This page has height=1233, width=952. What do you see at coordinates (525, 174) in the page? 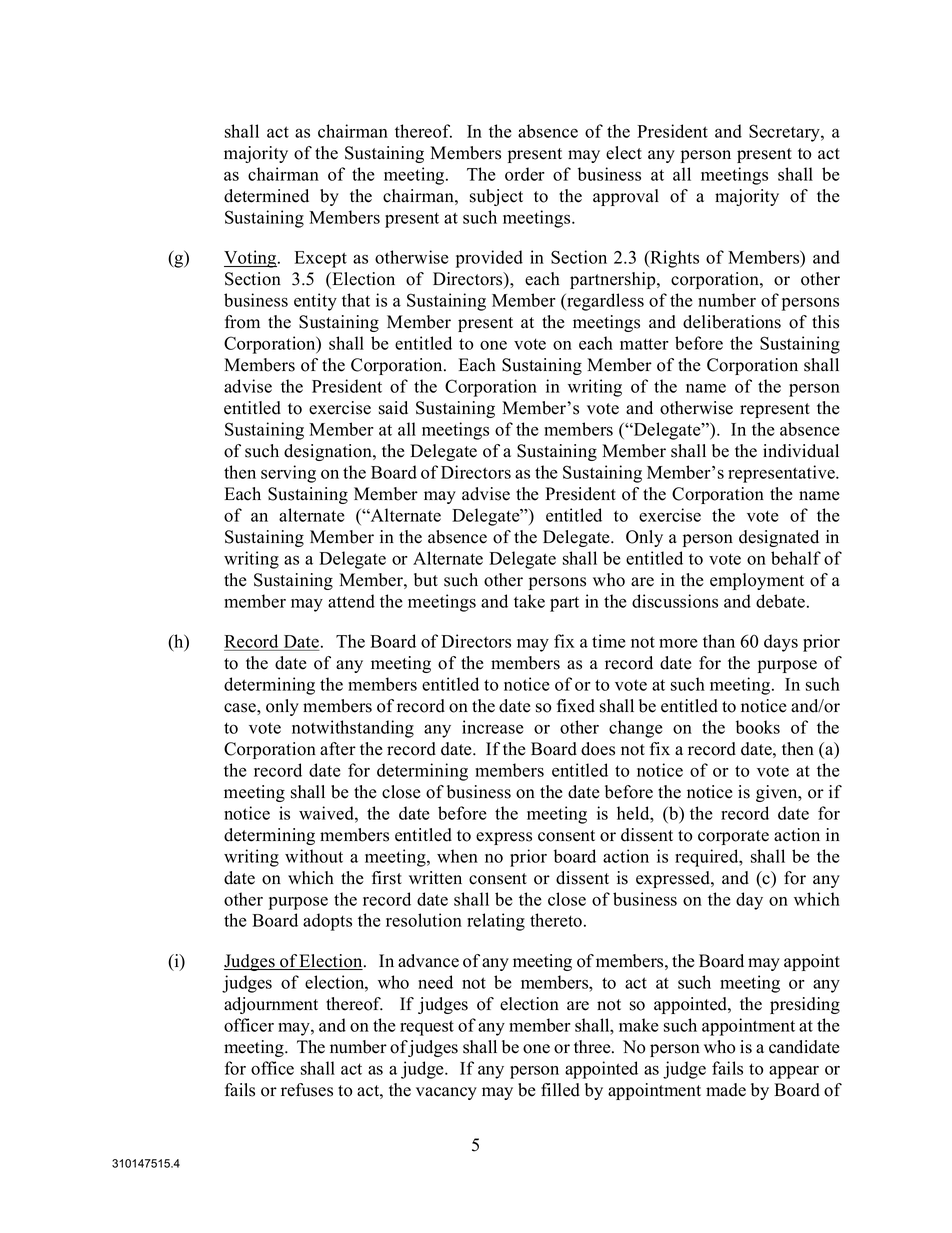
I see `order` at bounding box center [525, 174].
